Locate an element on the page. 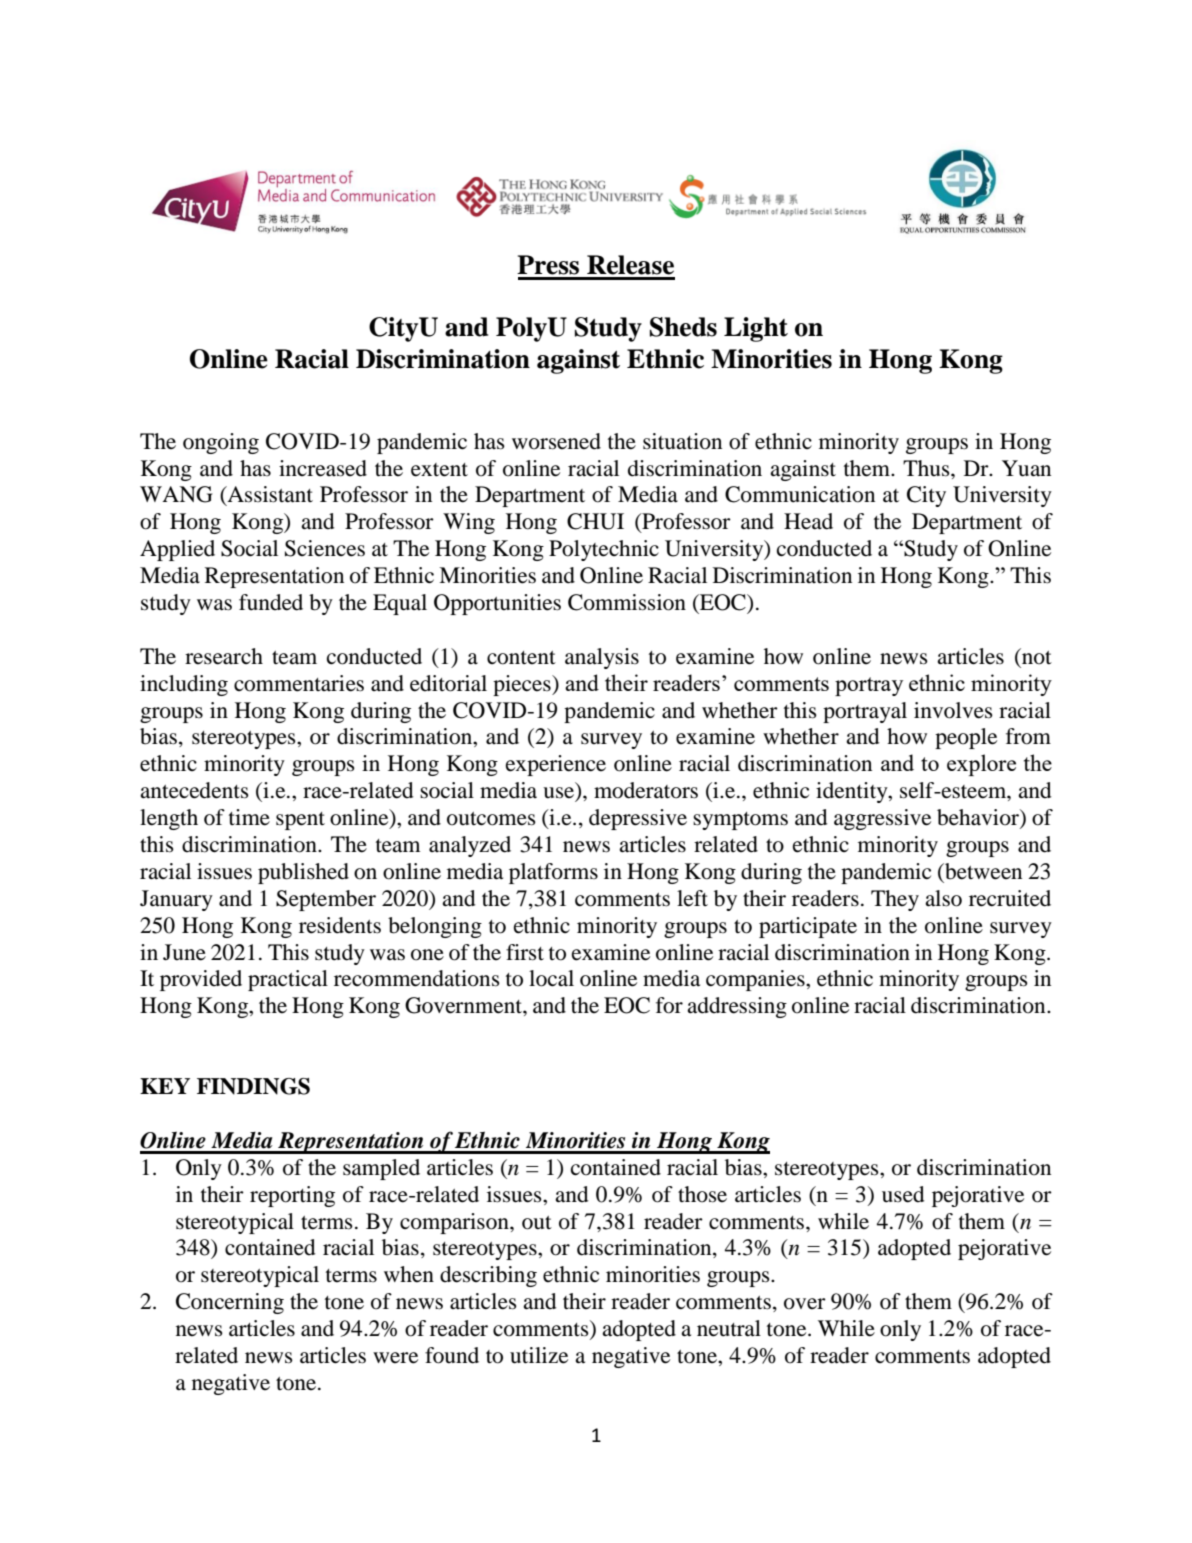  ongoing is located at coordinates (221, 443).
